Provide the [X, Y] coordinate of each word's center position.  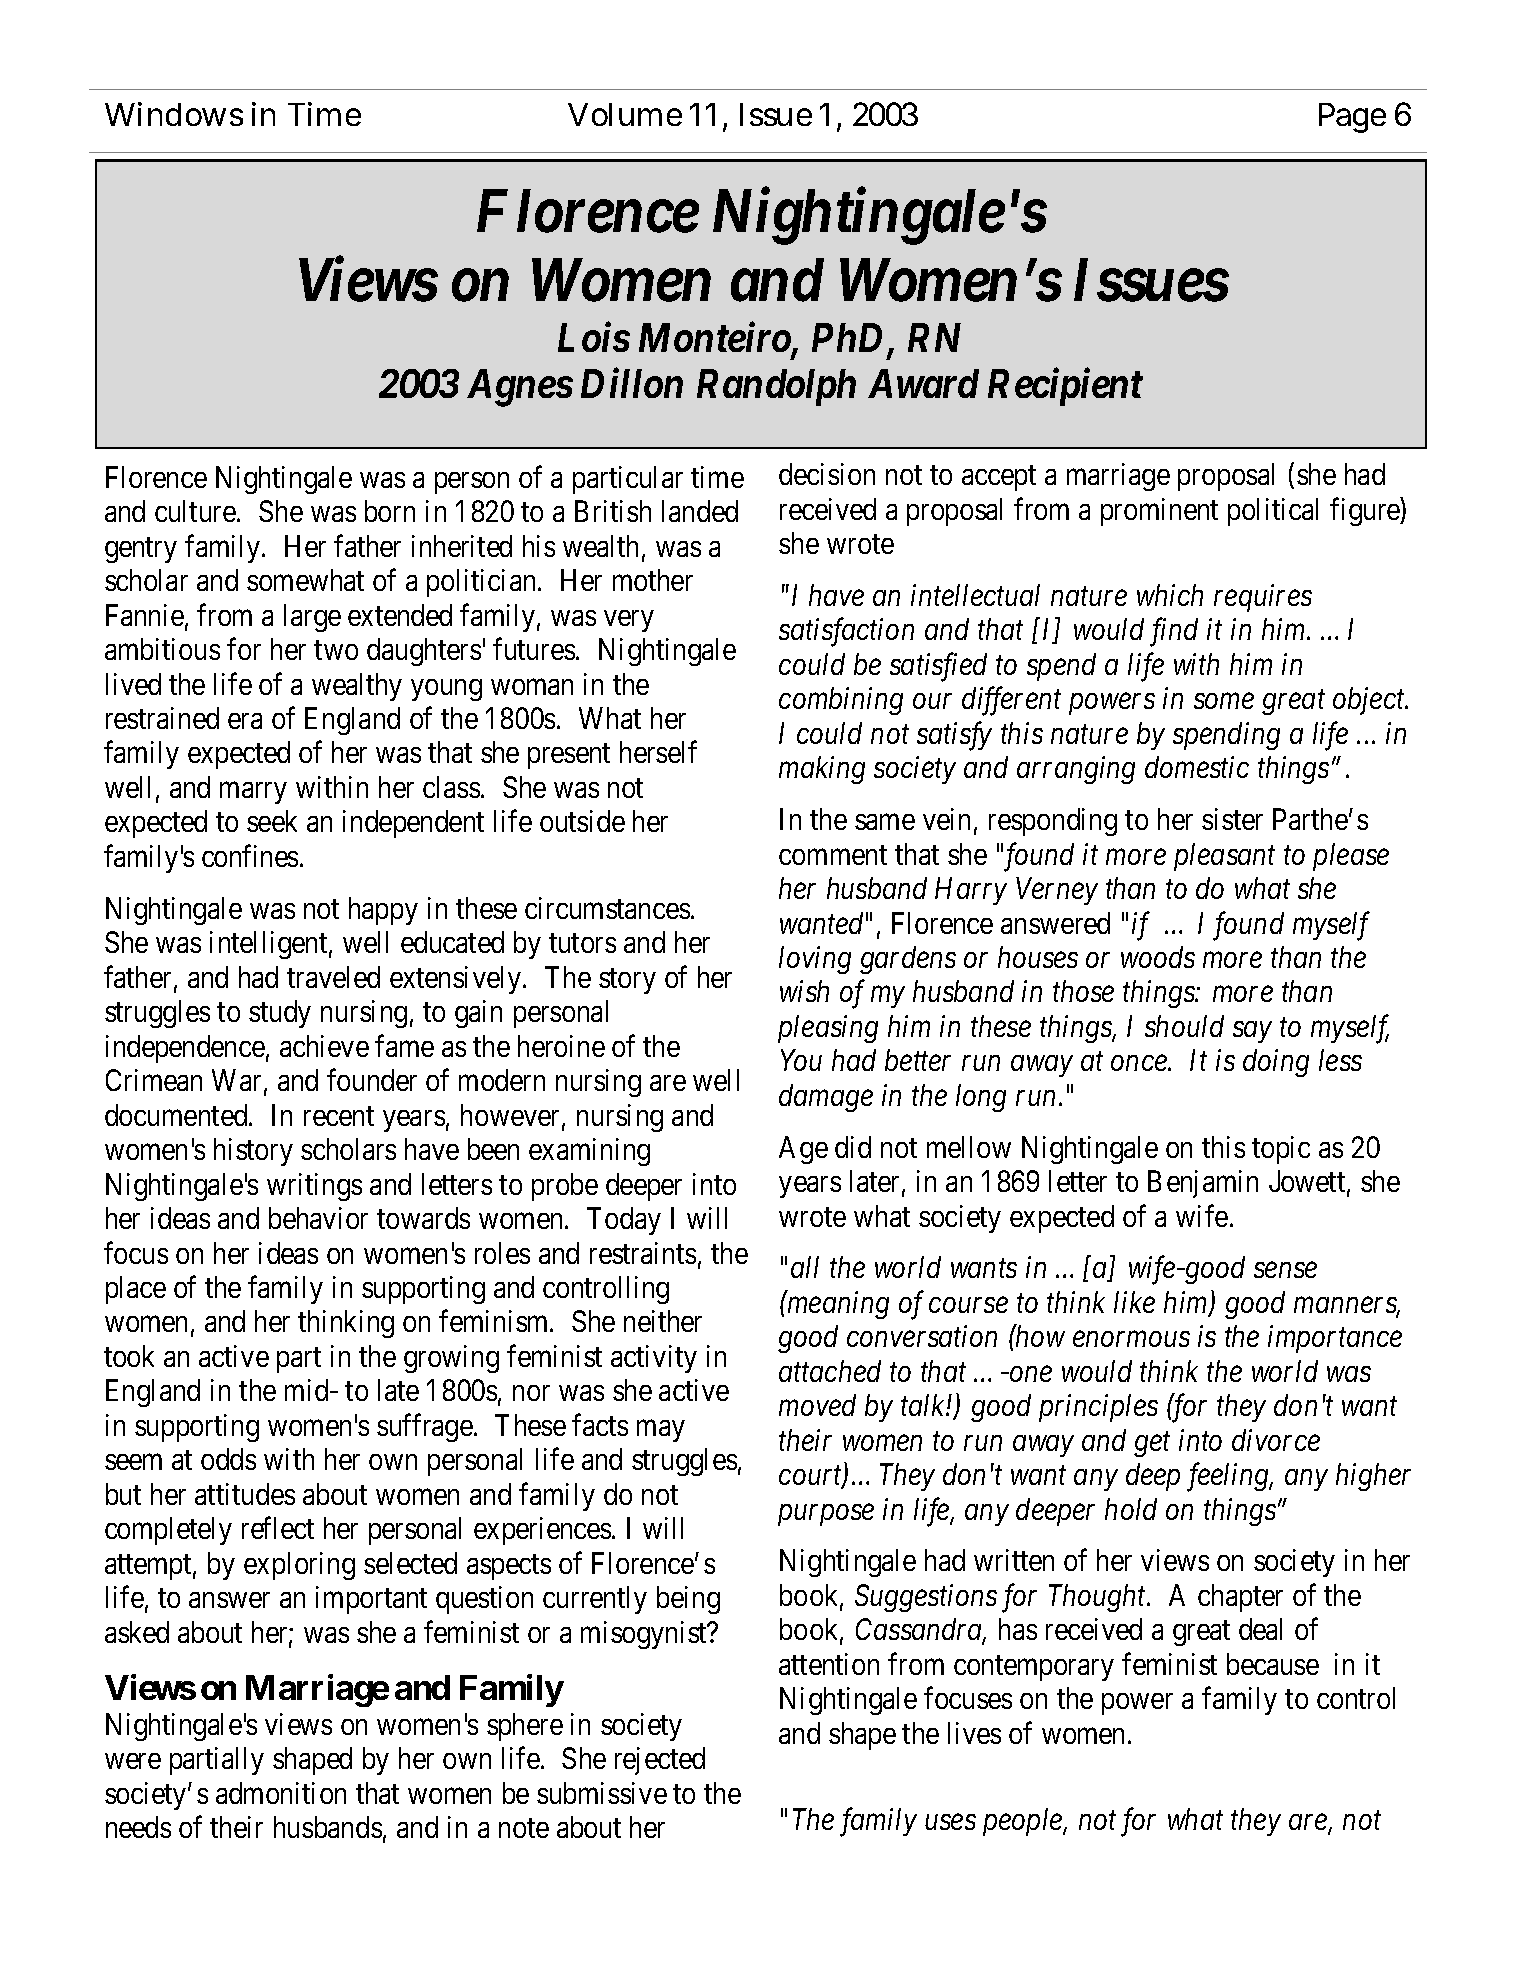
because [1273, 1664]
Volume [625, 114]
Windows [174, 114]
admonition [281, 1793]
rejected [660, 1761]
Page [1352, 118]
